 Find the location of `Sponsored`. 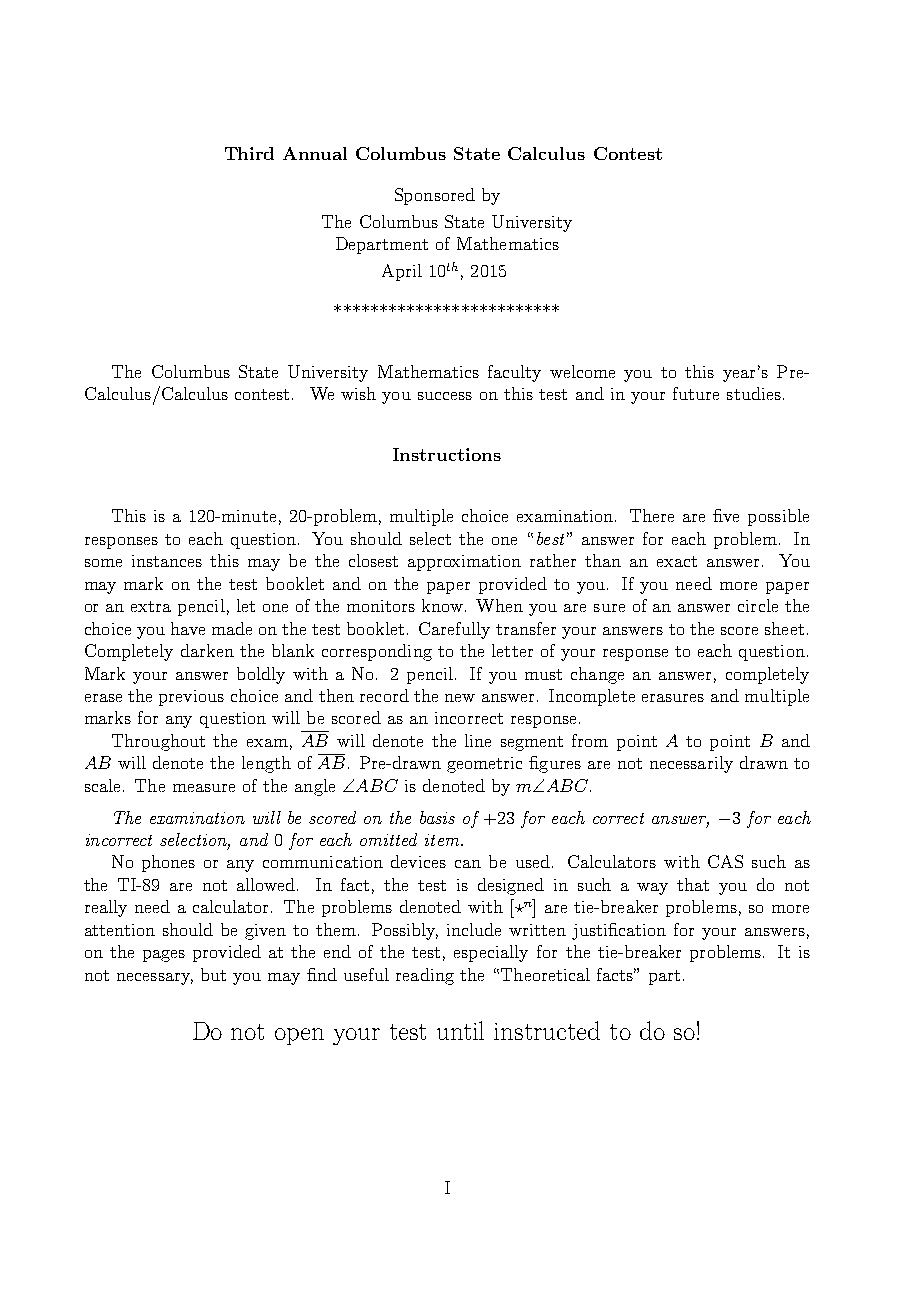

Sponsored is located at coordinates (435, 196).
